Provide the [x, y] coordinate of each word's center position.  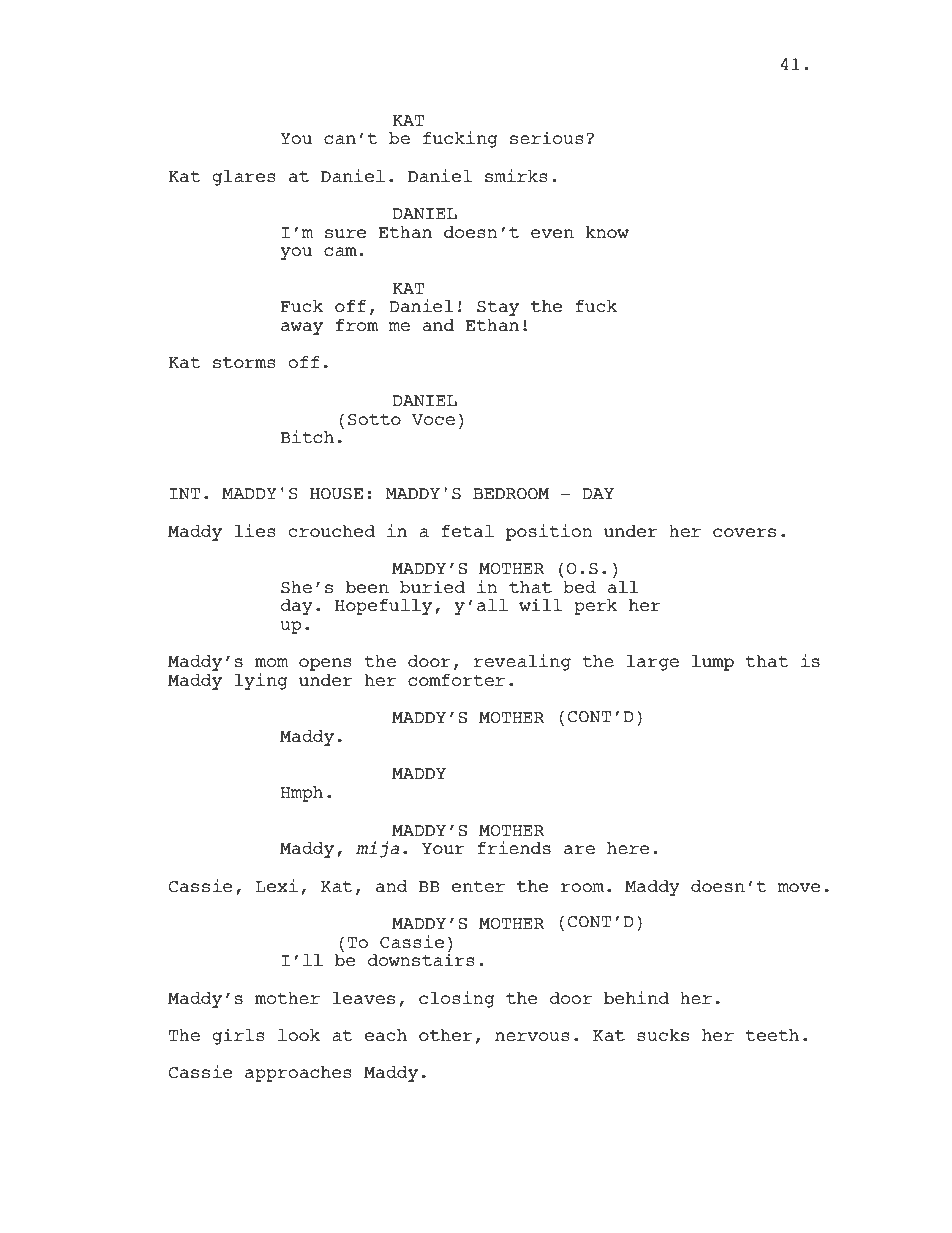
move [799, 887]
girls [239, 1036]
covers [744, 533]
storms [244, 363]
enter [478, 886]
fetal [467, 531]
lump [713, 663]
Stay [498, 308]
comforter [456, 680]
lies [255, 531]
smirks [516, 176]
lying [261, 681]
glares [244, 178]
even [552, 233]
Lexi [276, 885]
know [607, 232]
